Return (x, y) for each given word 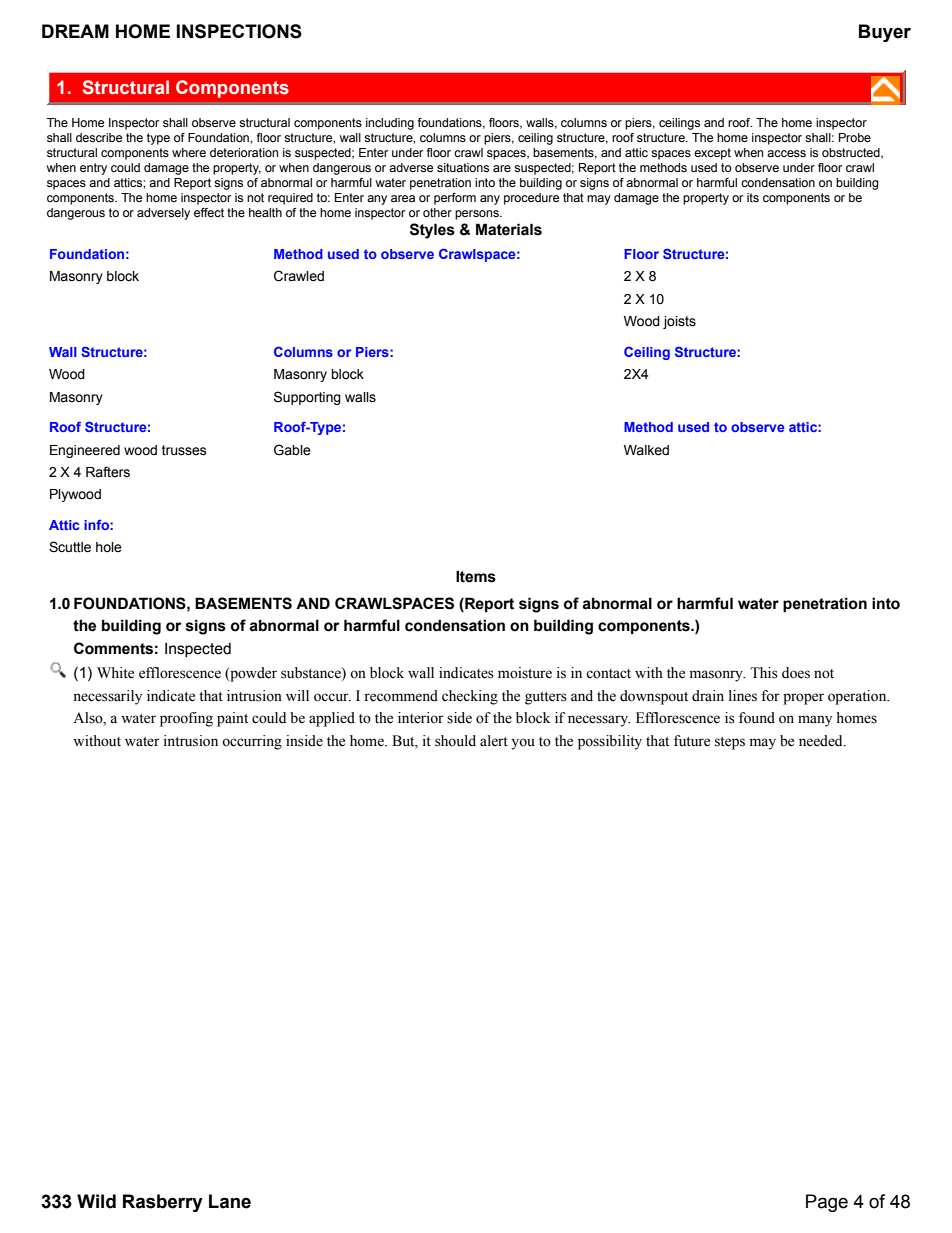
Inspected (198, 650)
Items (476, 576)
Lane (230, 1201)
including (390, 124)
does (796, 673)
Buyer (885, 33)
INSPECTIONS (239, 31)
